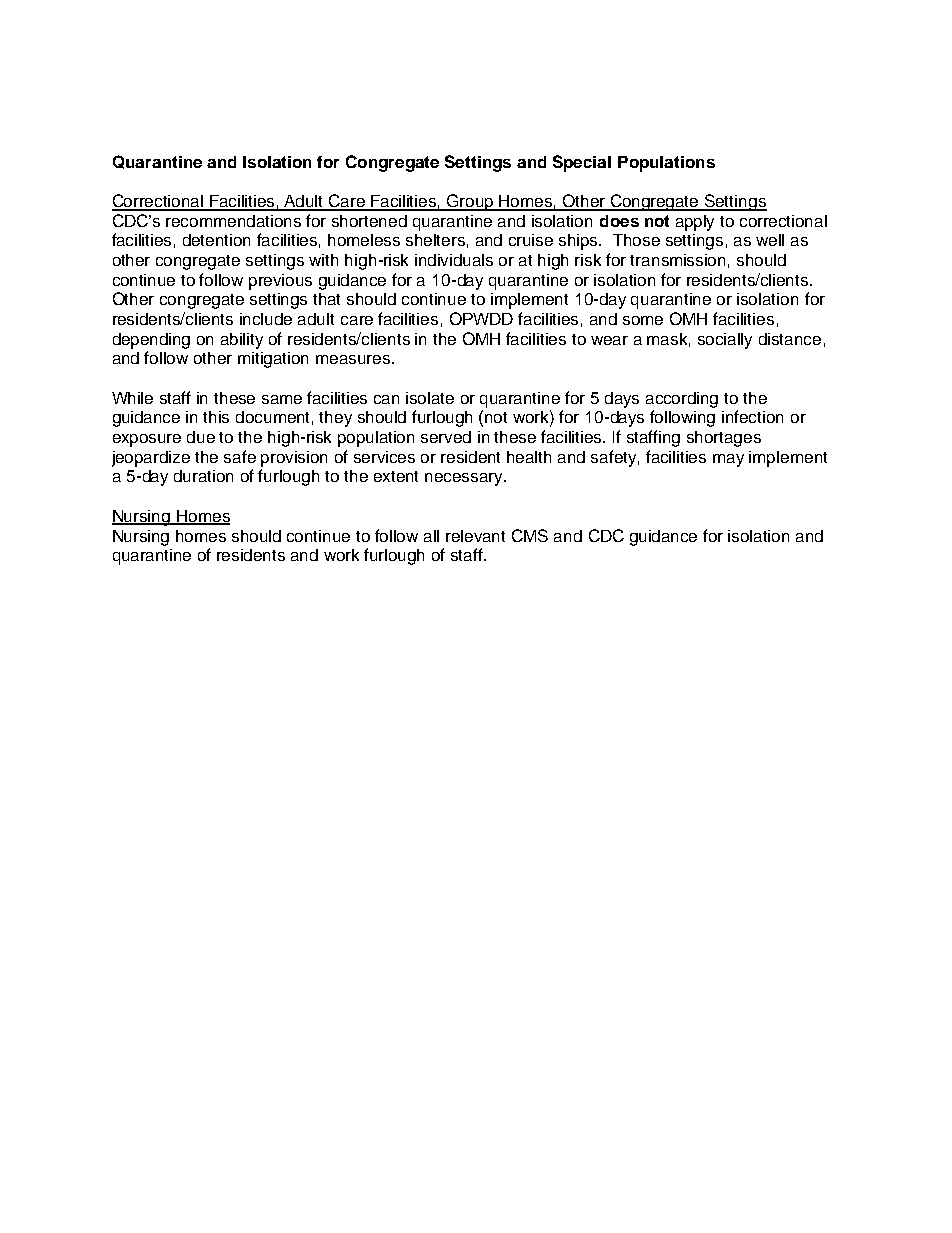 The height and width of the document is (1233, 952). Describe the element at coordinates (242, 341) in the document. I see `ability` at that location.
